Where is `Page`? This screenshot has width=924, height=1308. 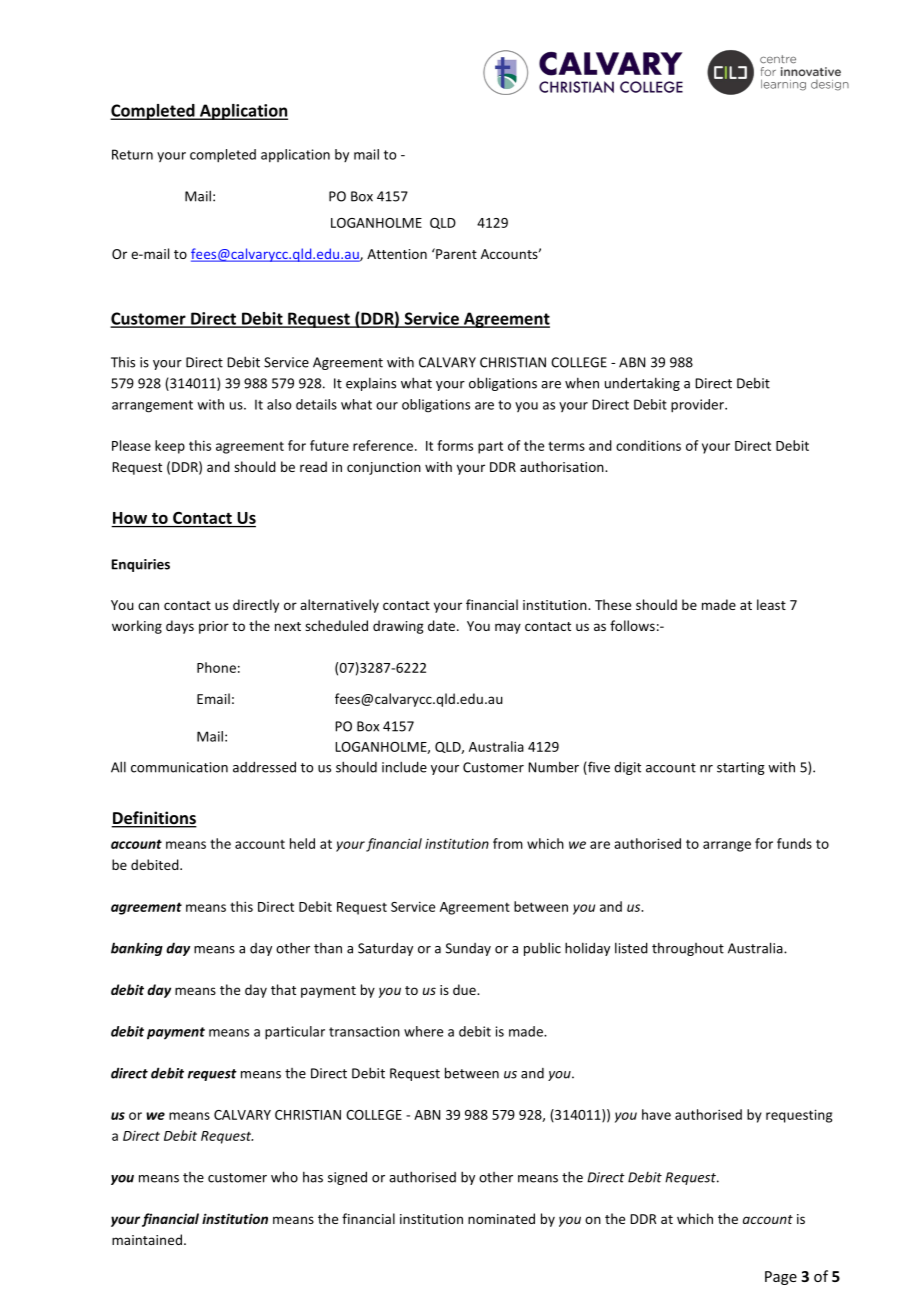 Page is located at coordinates (781, 1278).
